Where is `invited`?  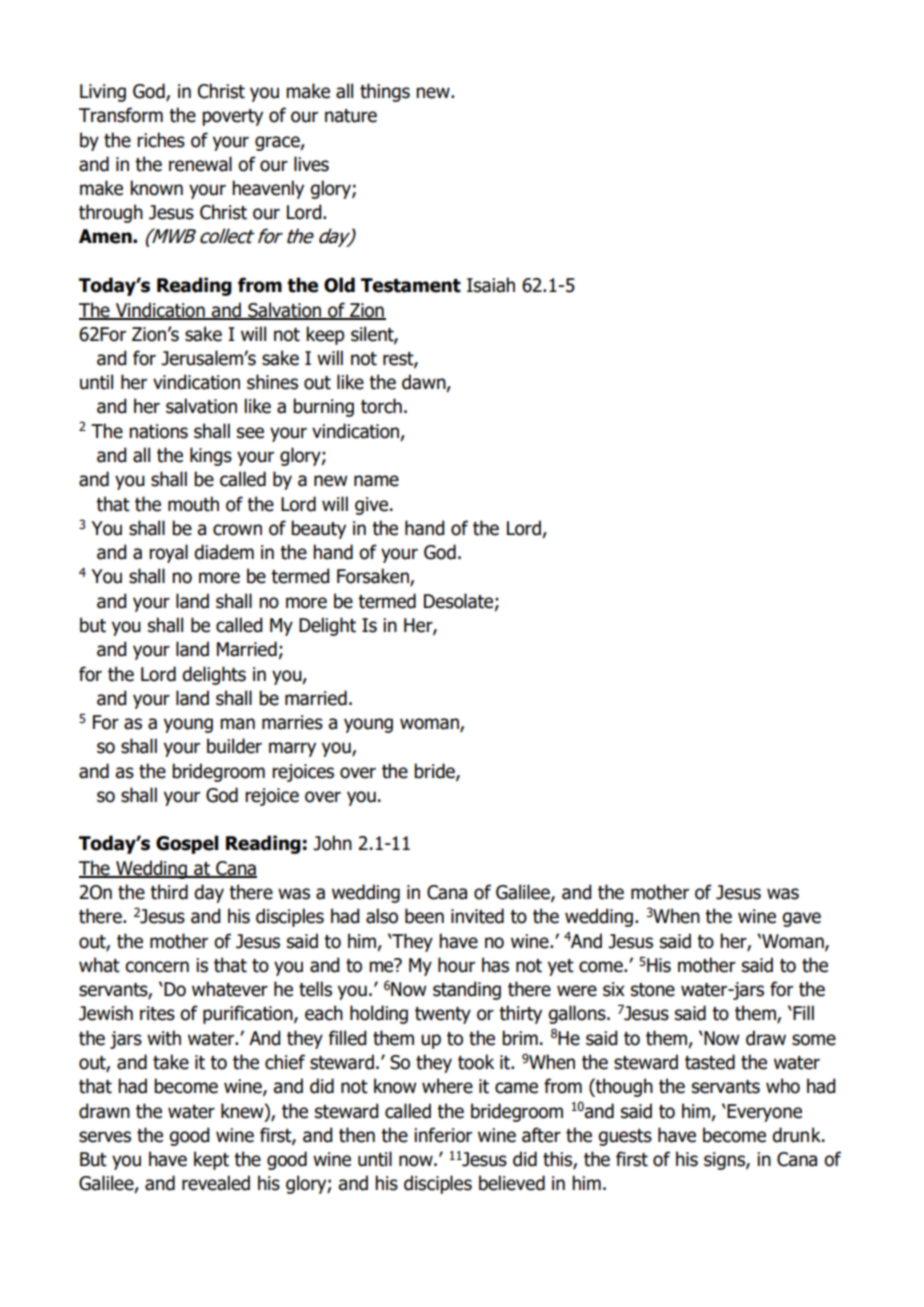
invited is located at coordinates (477, 916).
